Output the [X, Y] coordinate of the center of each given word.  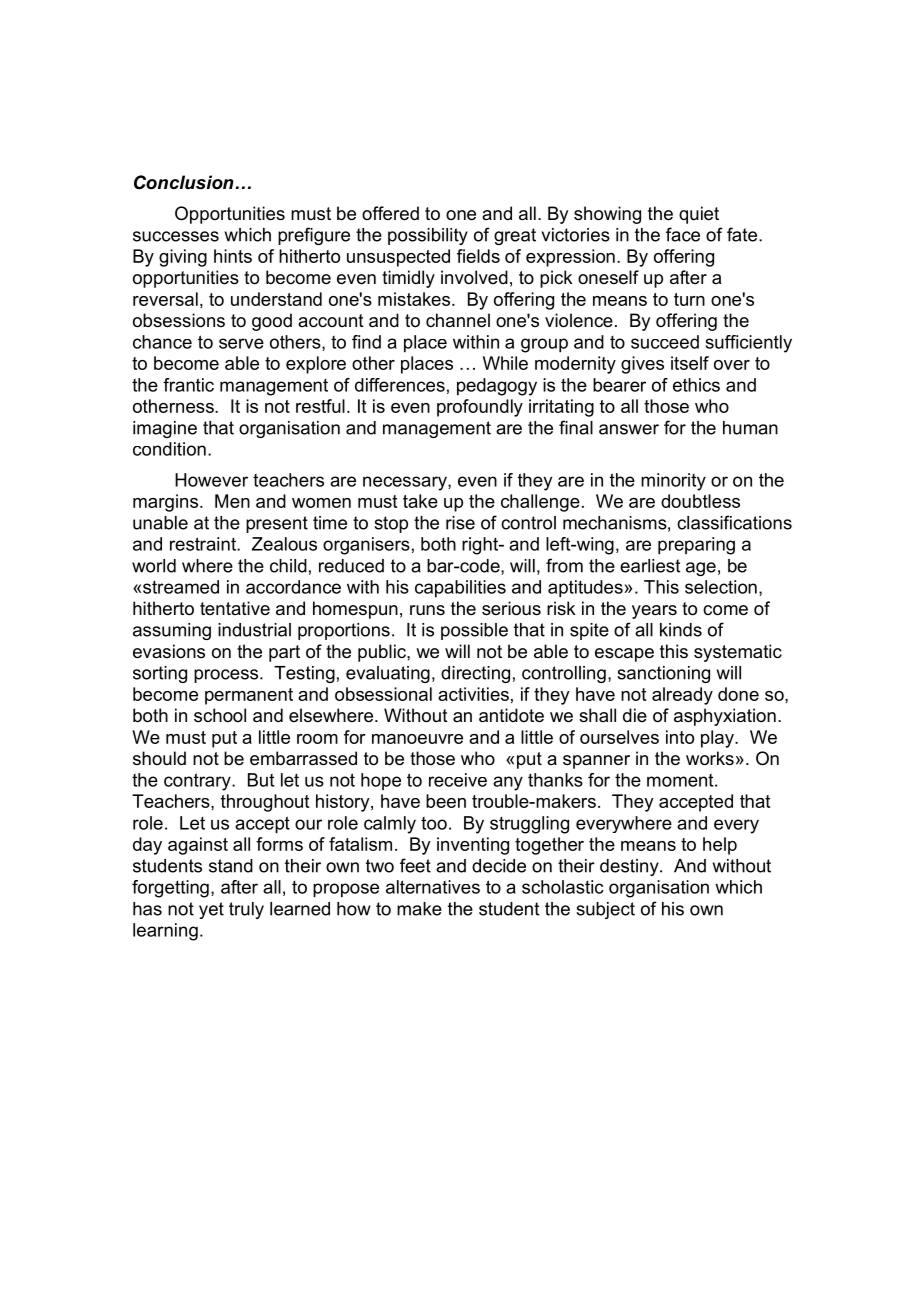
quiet [699, 215]
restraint [204, 544]
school [220, 715]
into [680, 737]
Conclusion [184, 182]
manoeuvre [417, 739]
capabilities [460, 589]
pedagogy [497, 387]
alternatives [433, 887]
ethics [696, 385]
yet [211, 910]
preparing [696, 546]
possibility [428, 236]
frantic [188, 385]
